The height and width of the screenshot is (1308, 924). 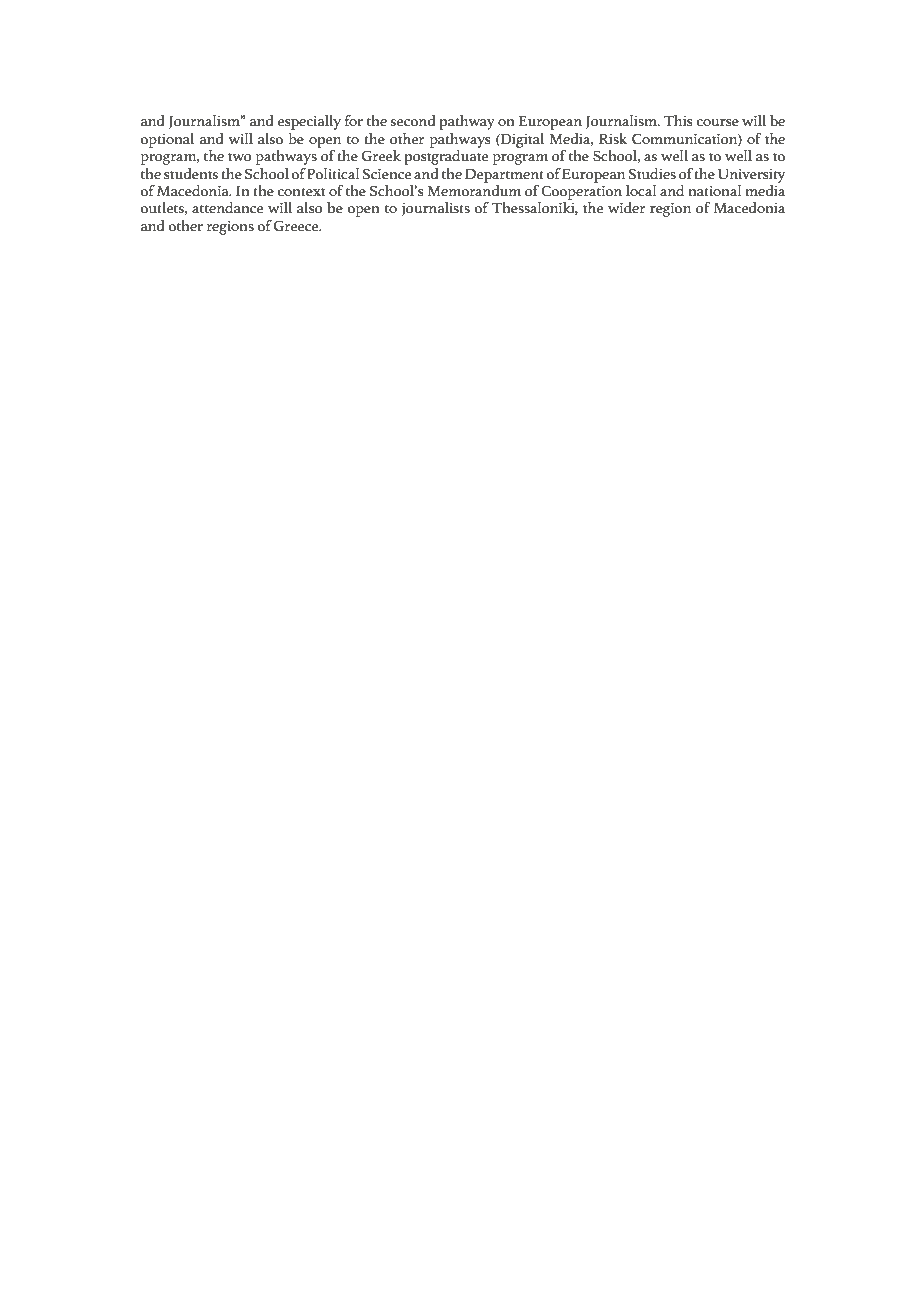 What do you see at coordinates (446, 157) in the screenshot?
I see `postgraduate` at bounding box center [446, 157].
